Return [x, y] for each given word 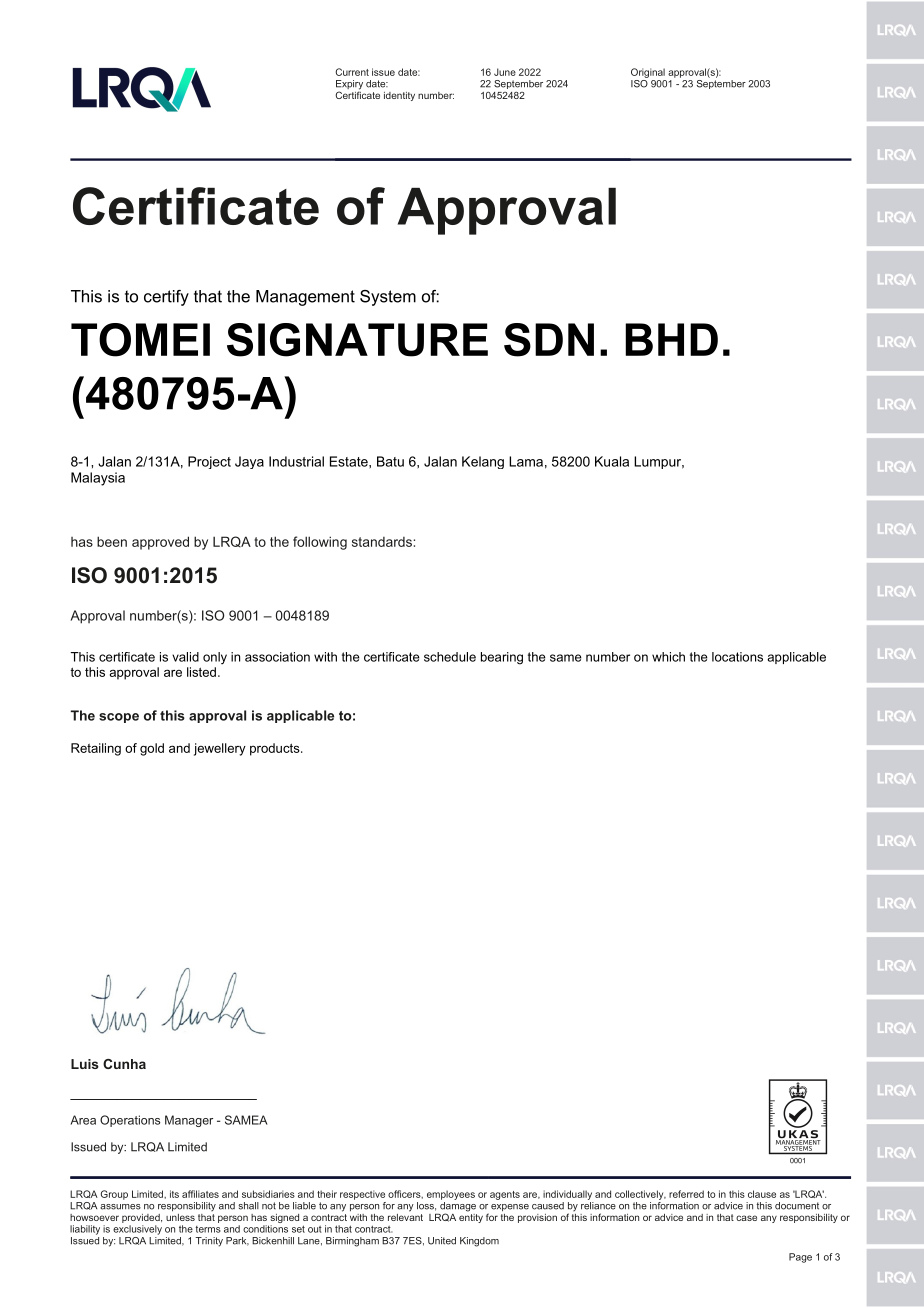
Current [352, 72]
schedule [450, 657]
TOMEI [140, 340]
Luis [85, 1064]
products [276, 749]
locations [737, 657]
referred [686, 1194]
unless [180, 1217]
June [505, 72]
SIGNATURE [357, 340]
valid [185, 657]
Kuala [612, 461]
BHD [671, 339]
